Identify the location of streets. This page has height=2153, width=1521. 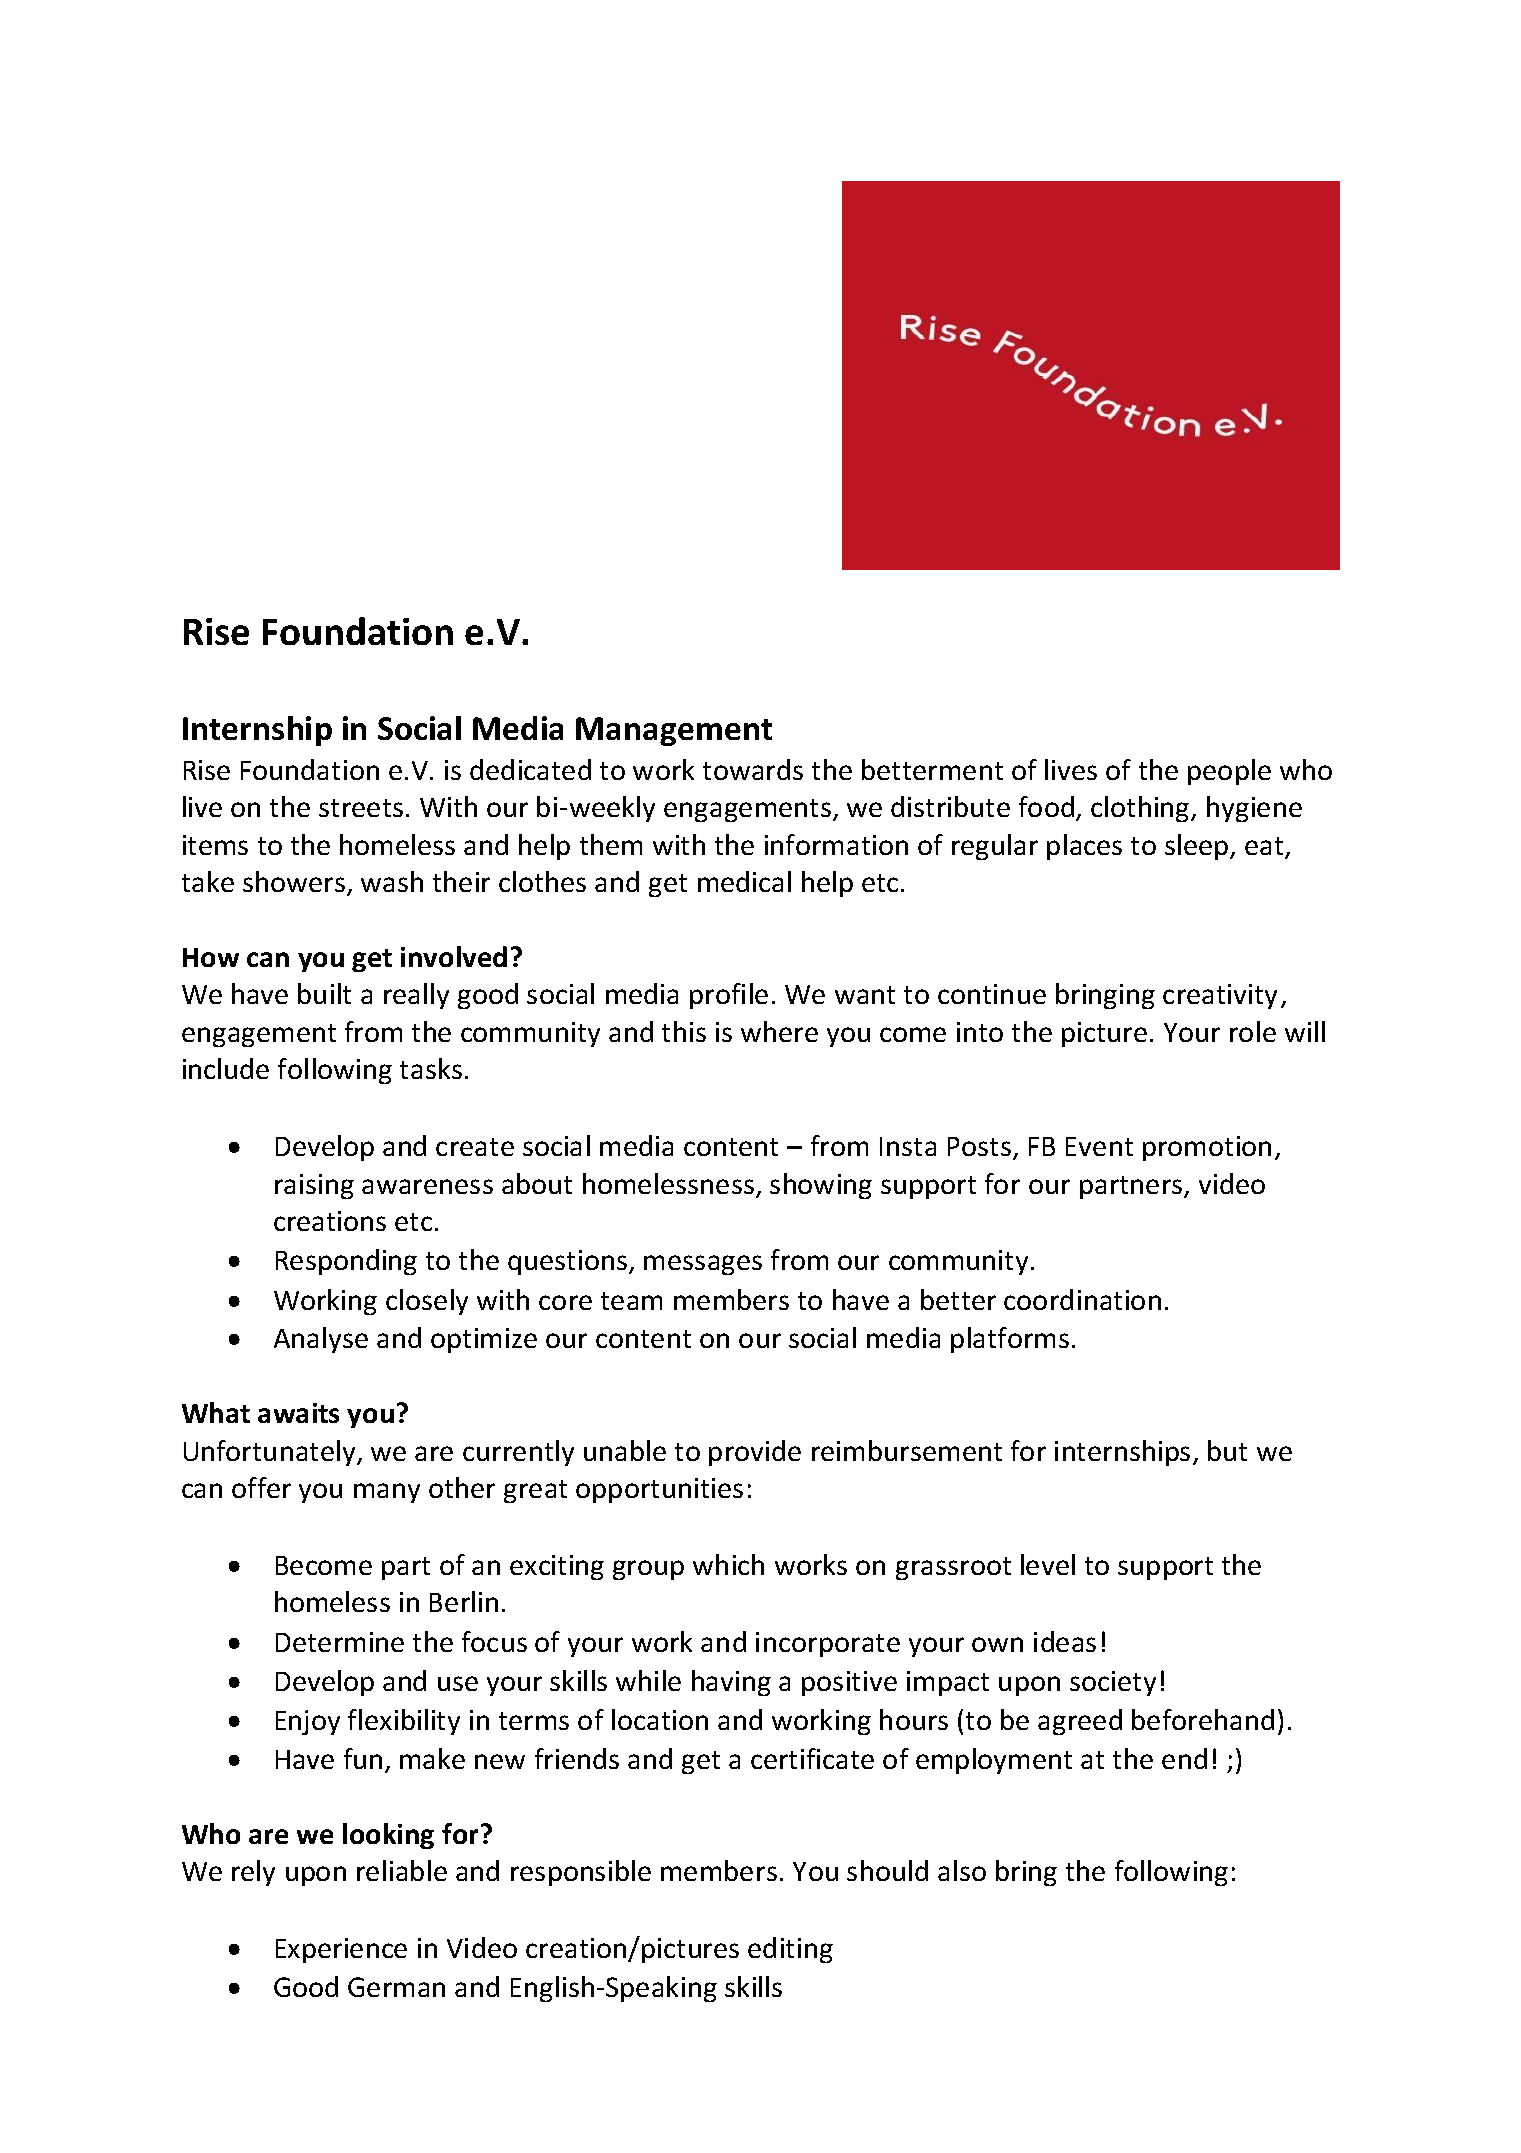
(361, 808).
